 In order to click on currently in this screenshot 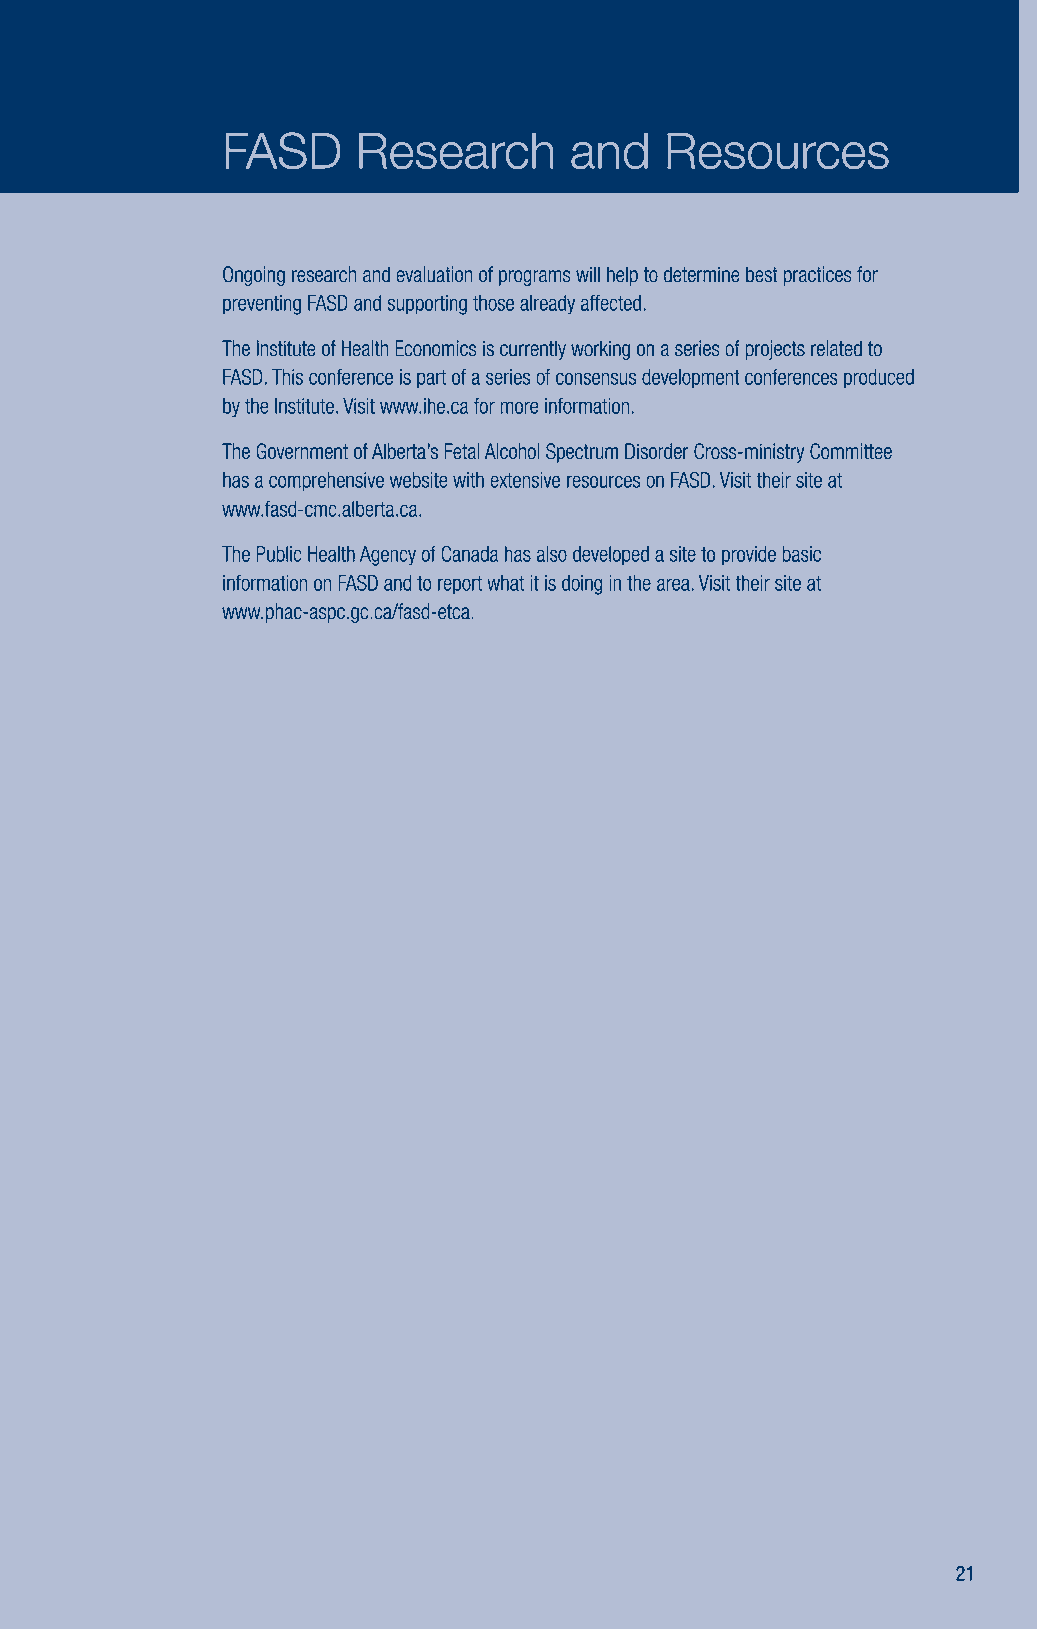, I will do `click(533, 350)`.
